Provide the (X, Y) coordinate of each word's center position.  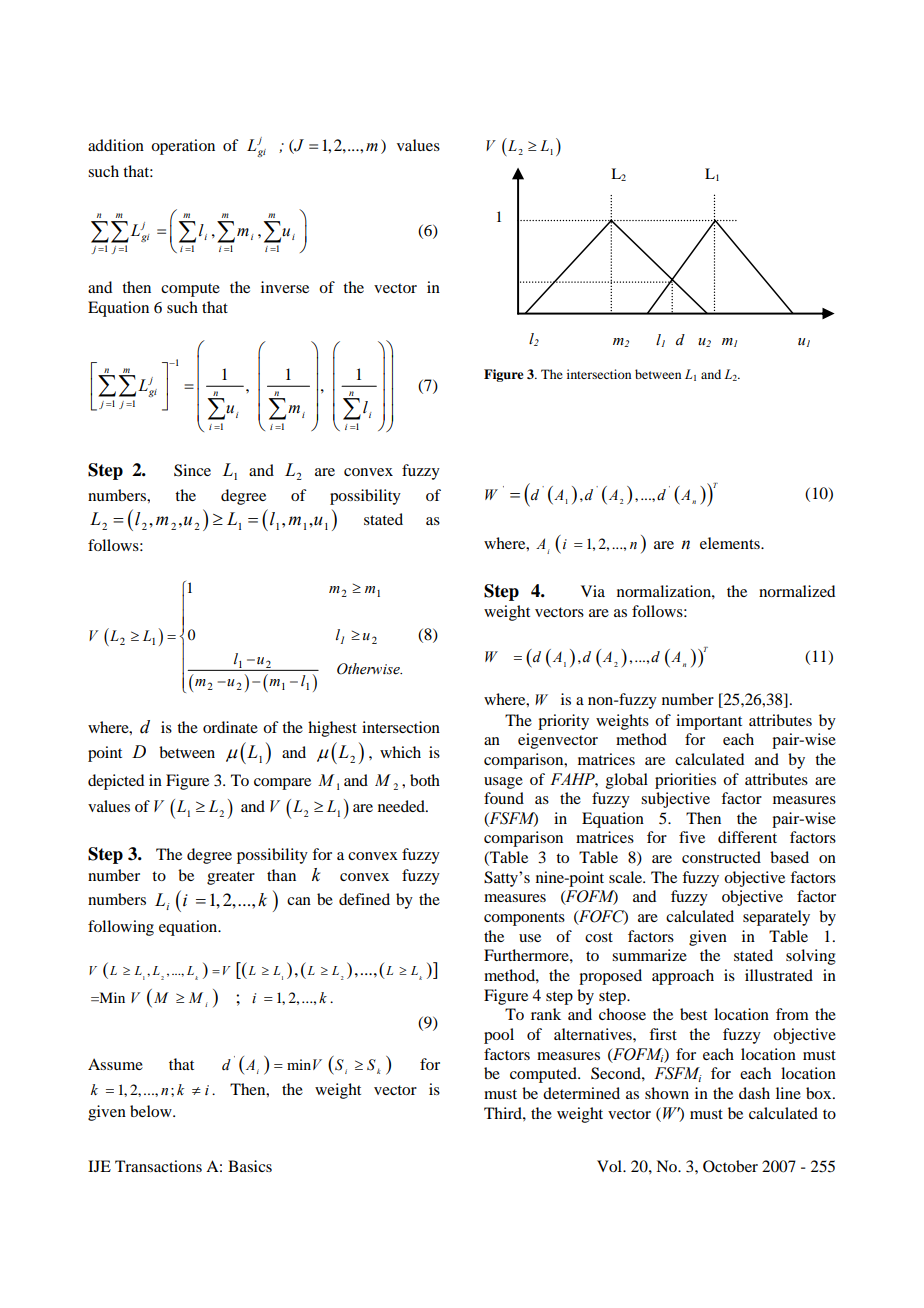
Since (192, 470)
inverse (285, 287)
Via (593, 591)
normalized (797, 591)
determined (581, 1093)
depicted (116, 782)
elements (731, 543)
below (152, 1111)
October (730, 1166)
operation (183, 147)
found (504, 798)
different (747, 837)
